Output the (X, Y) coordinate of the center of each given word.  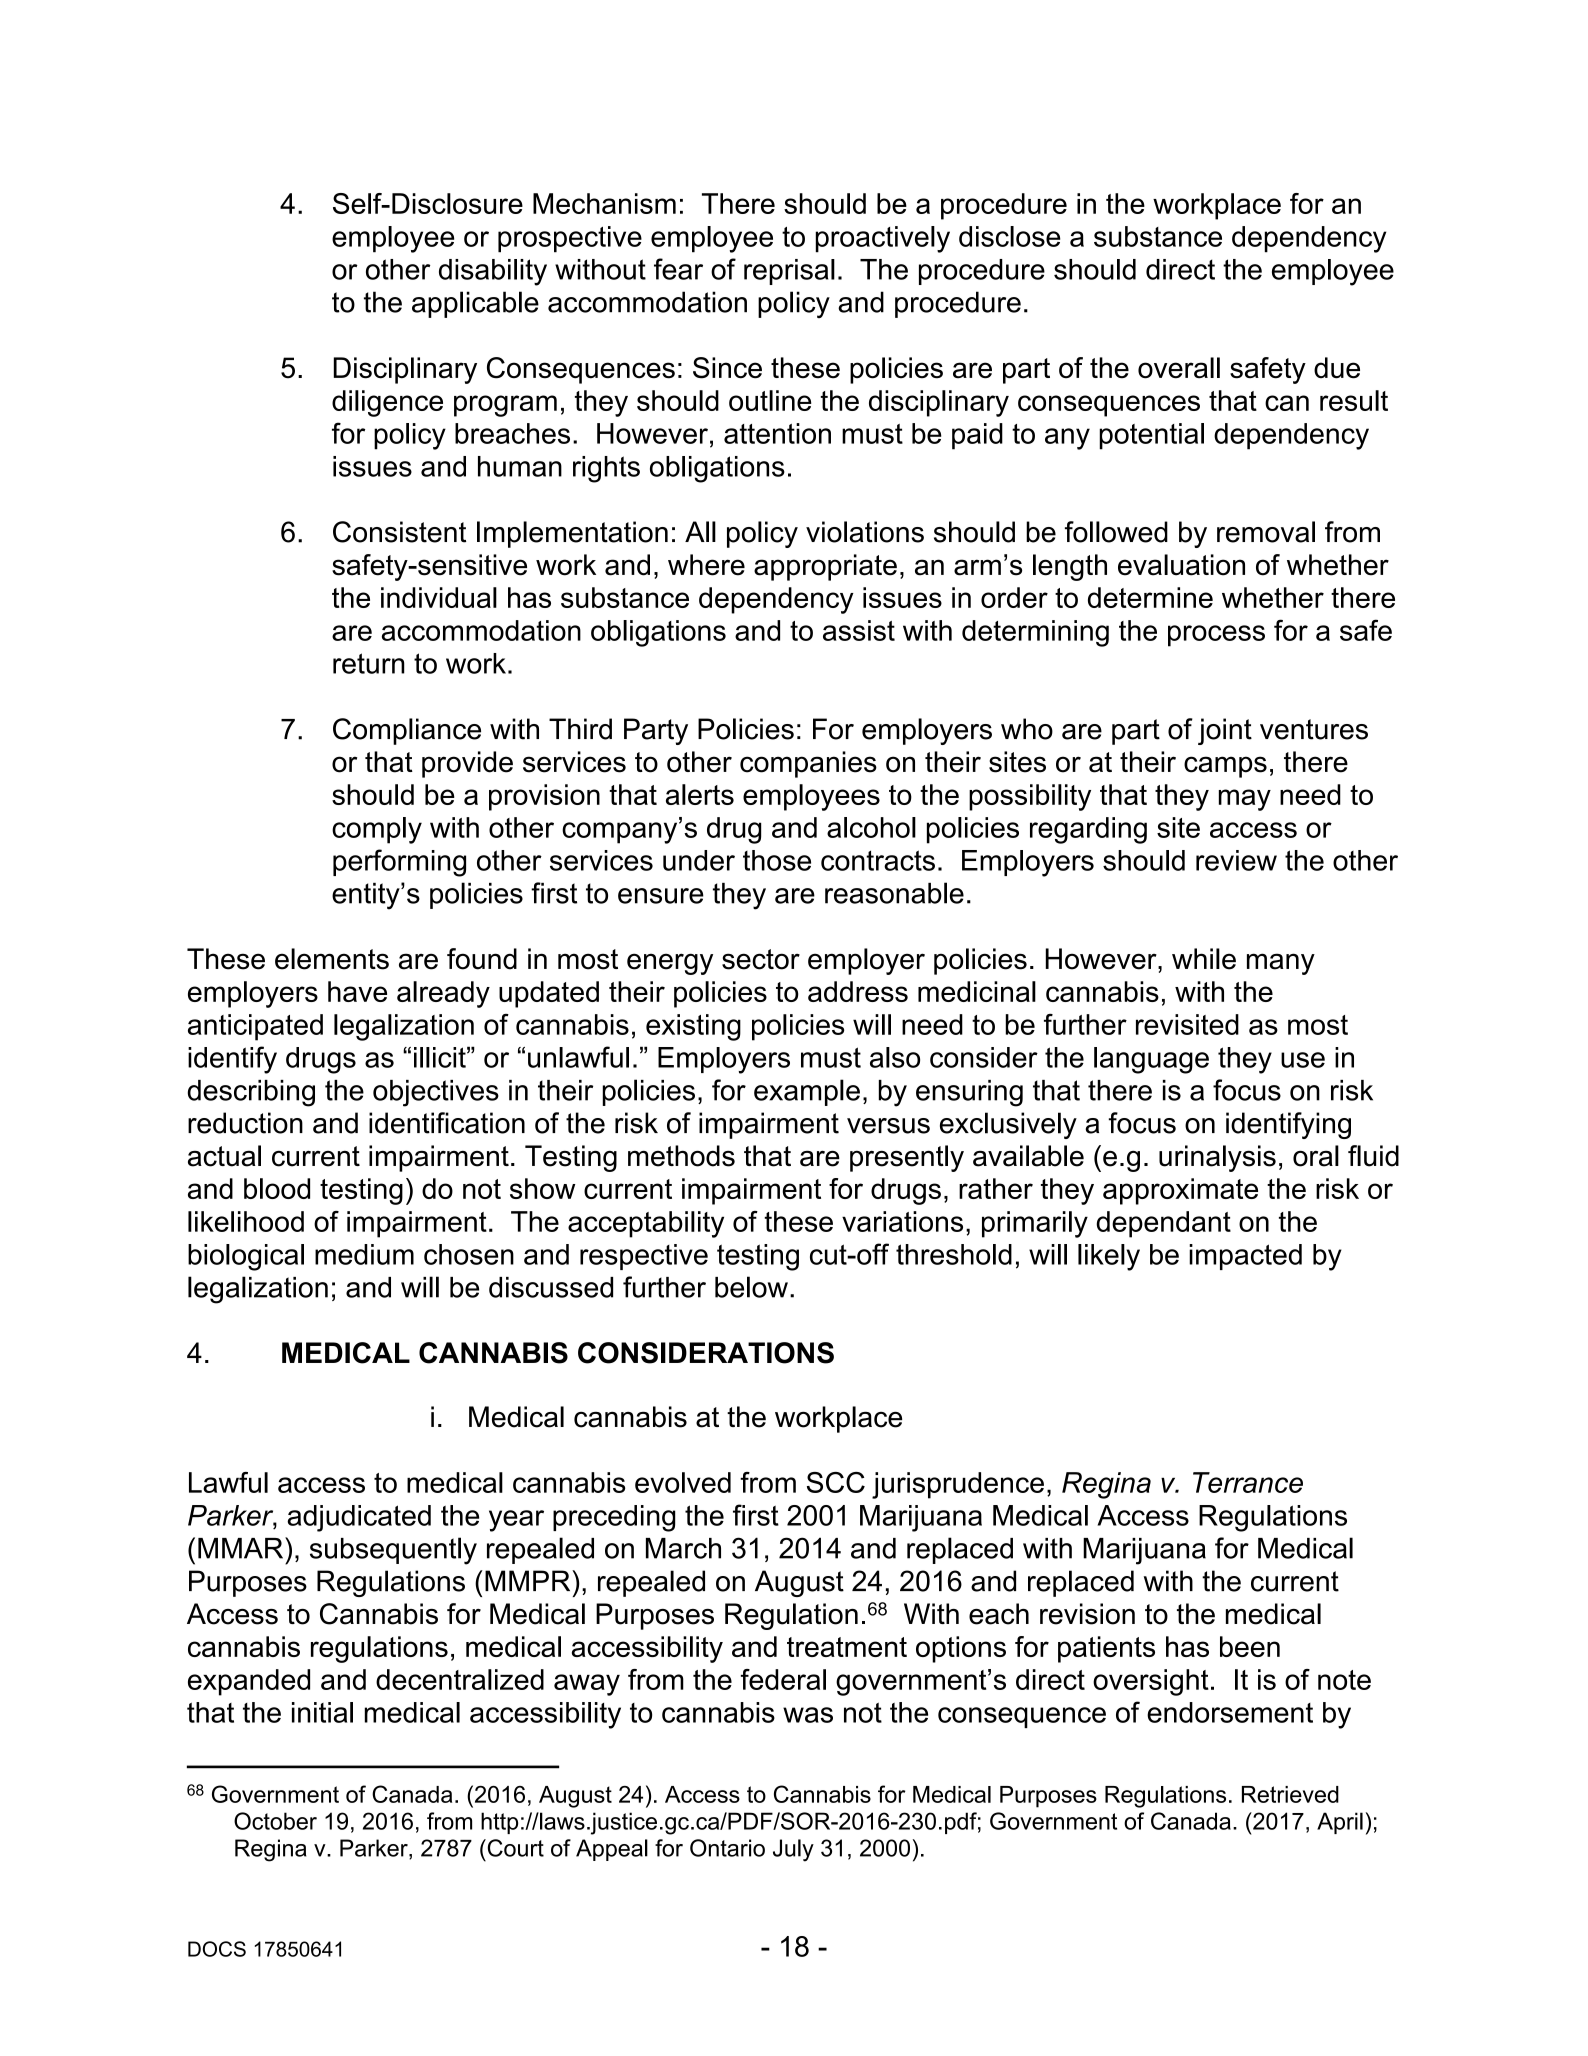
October (275, 1821)
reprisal (789, 272)
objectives (436, 1093)
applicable (475, 304)
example (807, 1092)
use (1303, 1060)
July (793, 1850)
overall (1179, 368)
